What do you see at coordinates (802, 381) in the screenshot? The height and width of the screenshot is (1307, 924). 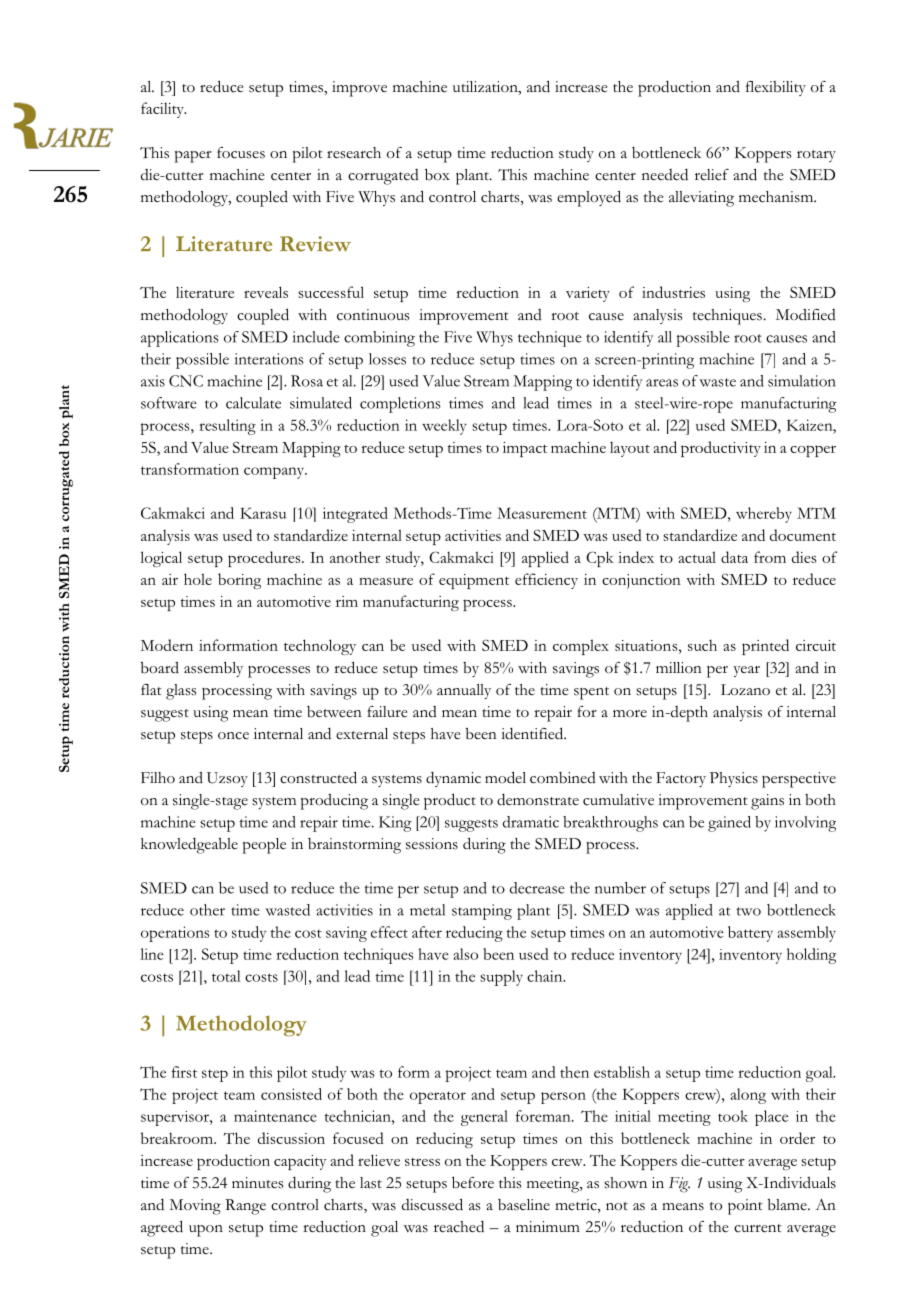 I see `simulation` at bounding box center [802, 381].
